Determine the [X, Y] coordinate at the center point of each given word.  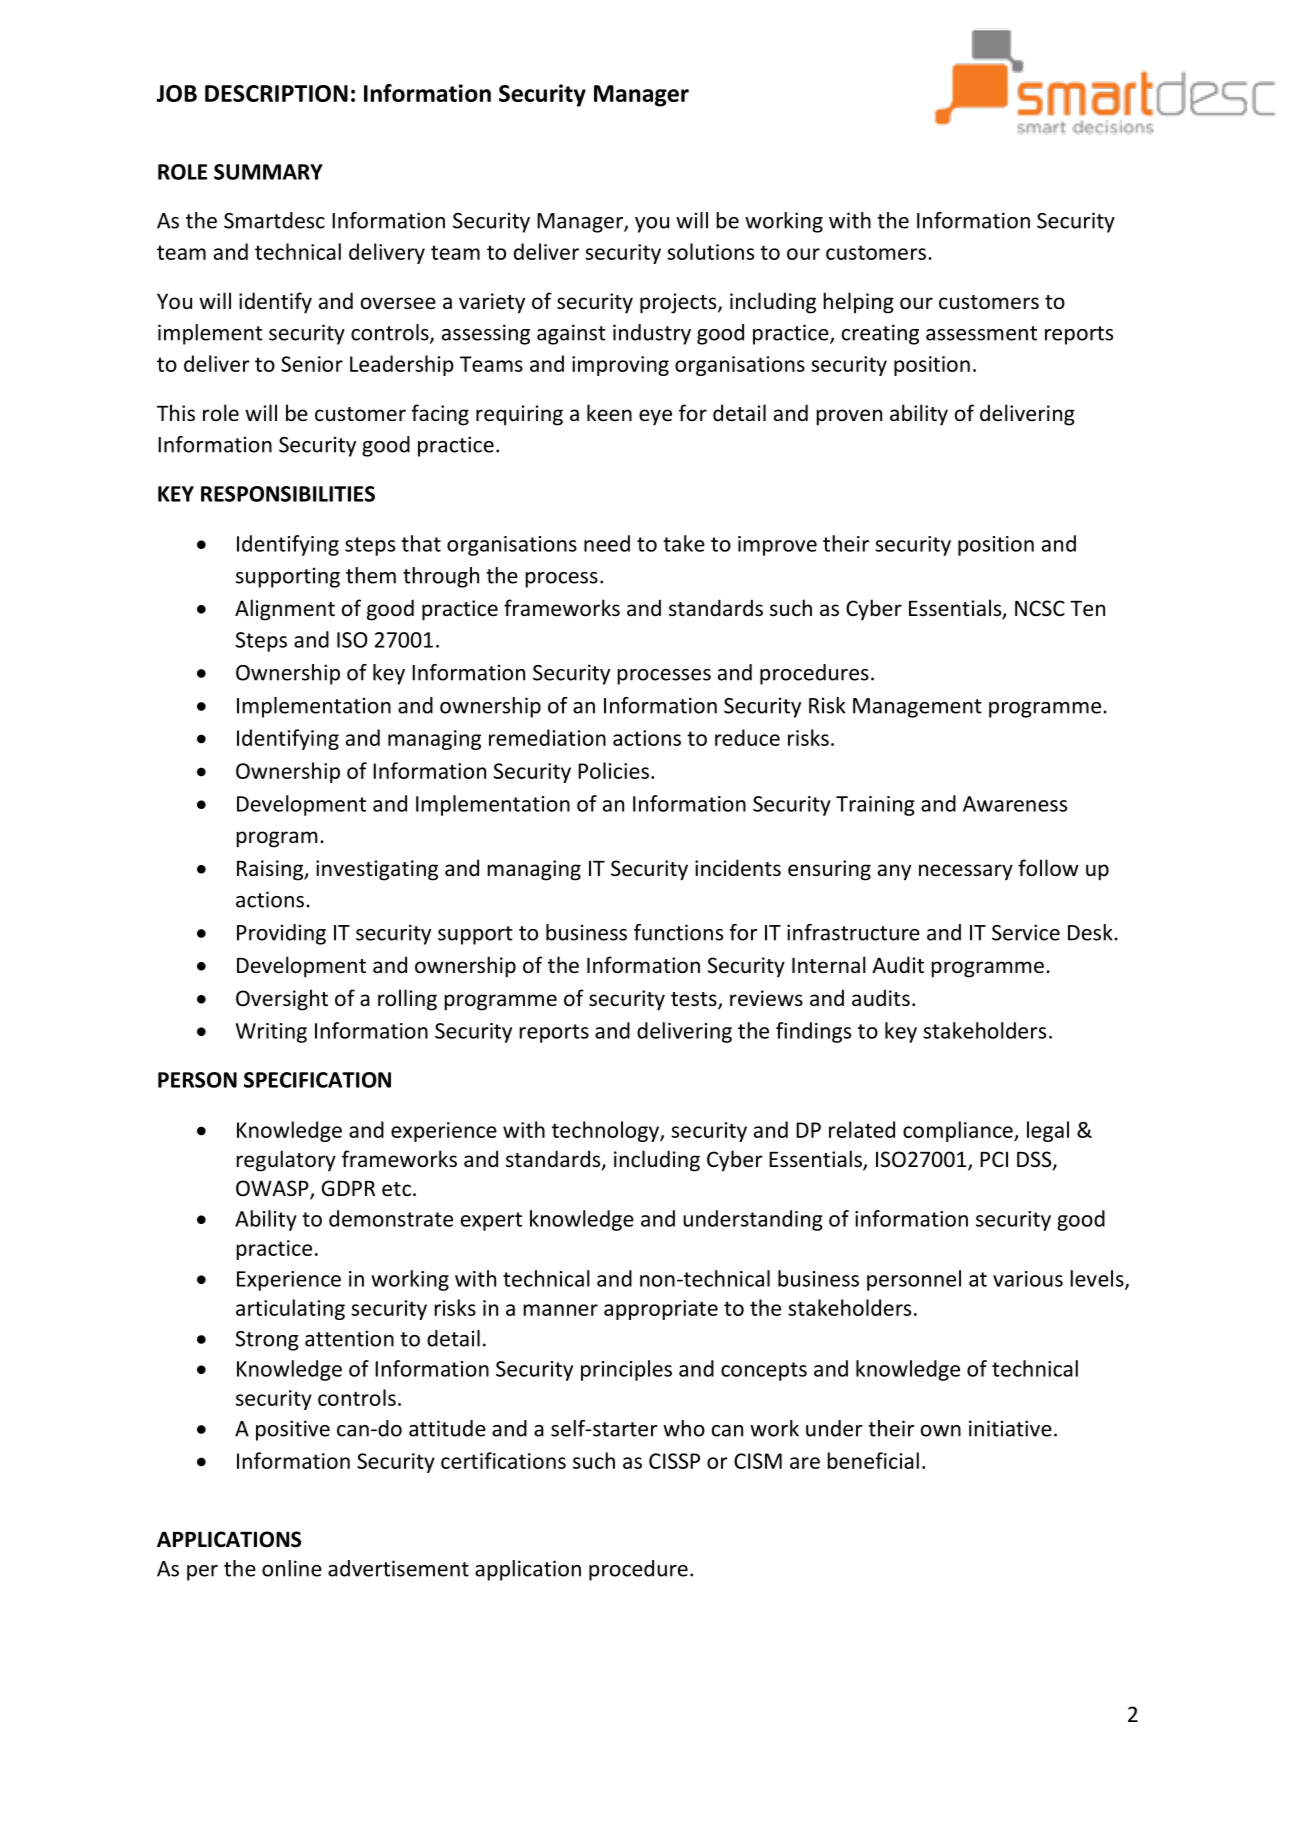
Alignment [285, 610]
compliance [959, 1131]
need [607, 543]
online [292, 1568]
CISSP [674, 1461]
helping [858, 303]
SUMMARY [268, 172]
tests [695, 1000]
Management [917, 708]
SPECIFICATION [317, 1080]
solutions [710, 251]
